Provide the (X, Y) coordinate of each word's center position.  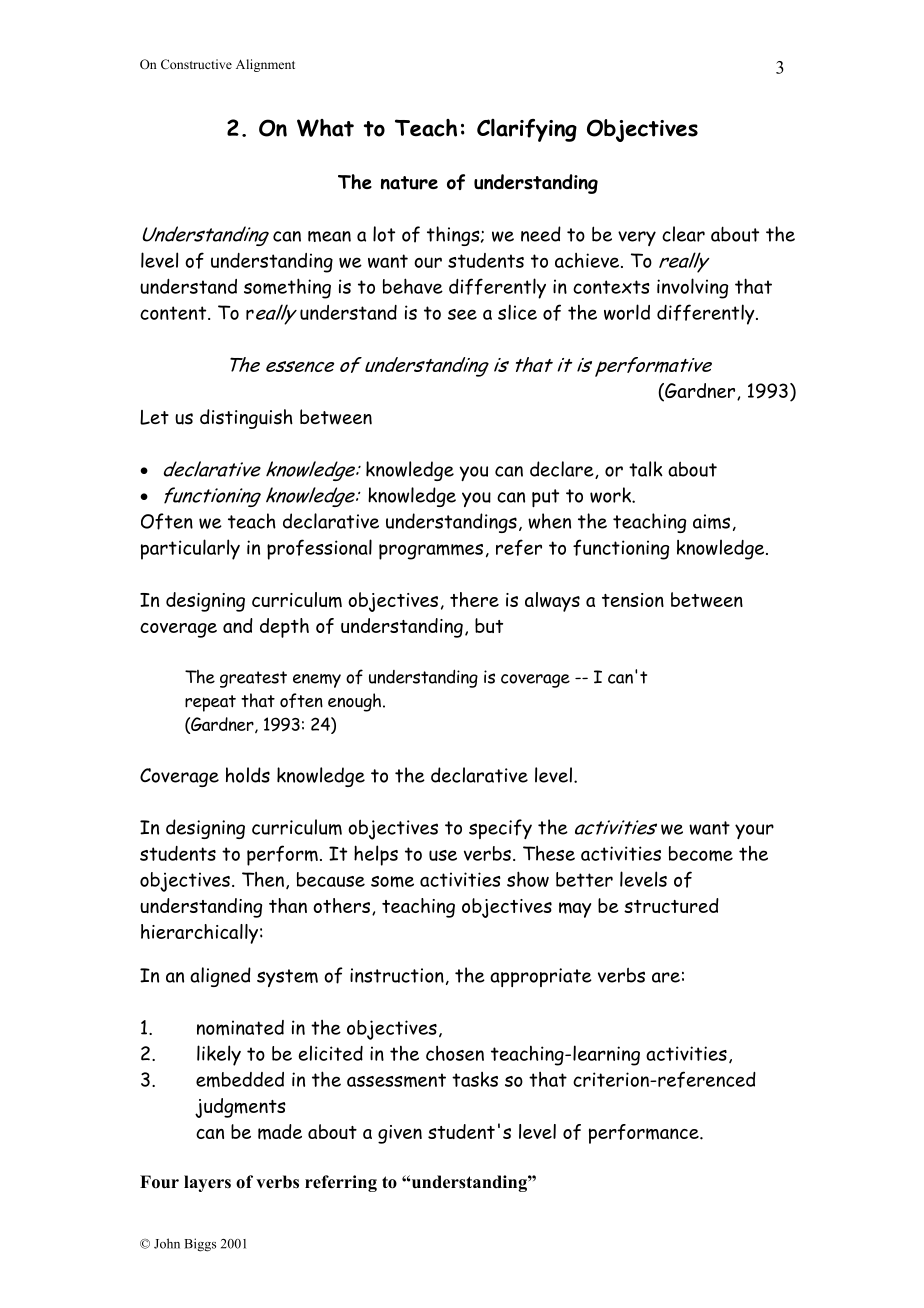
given (400, 1134)
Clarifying (527, 130)
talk (646, 469)
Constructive (196, 64)
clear (683, 234)
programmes (431, 552)
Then (263, 879)
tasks (475, 1079)
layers (207, 1183)
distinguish (246, 419)
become (701, 853)
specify (500, 829)
